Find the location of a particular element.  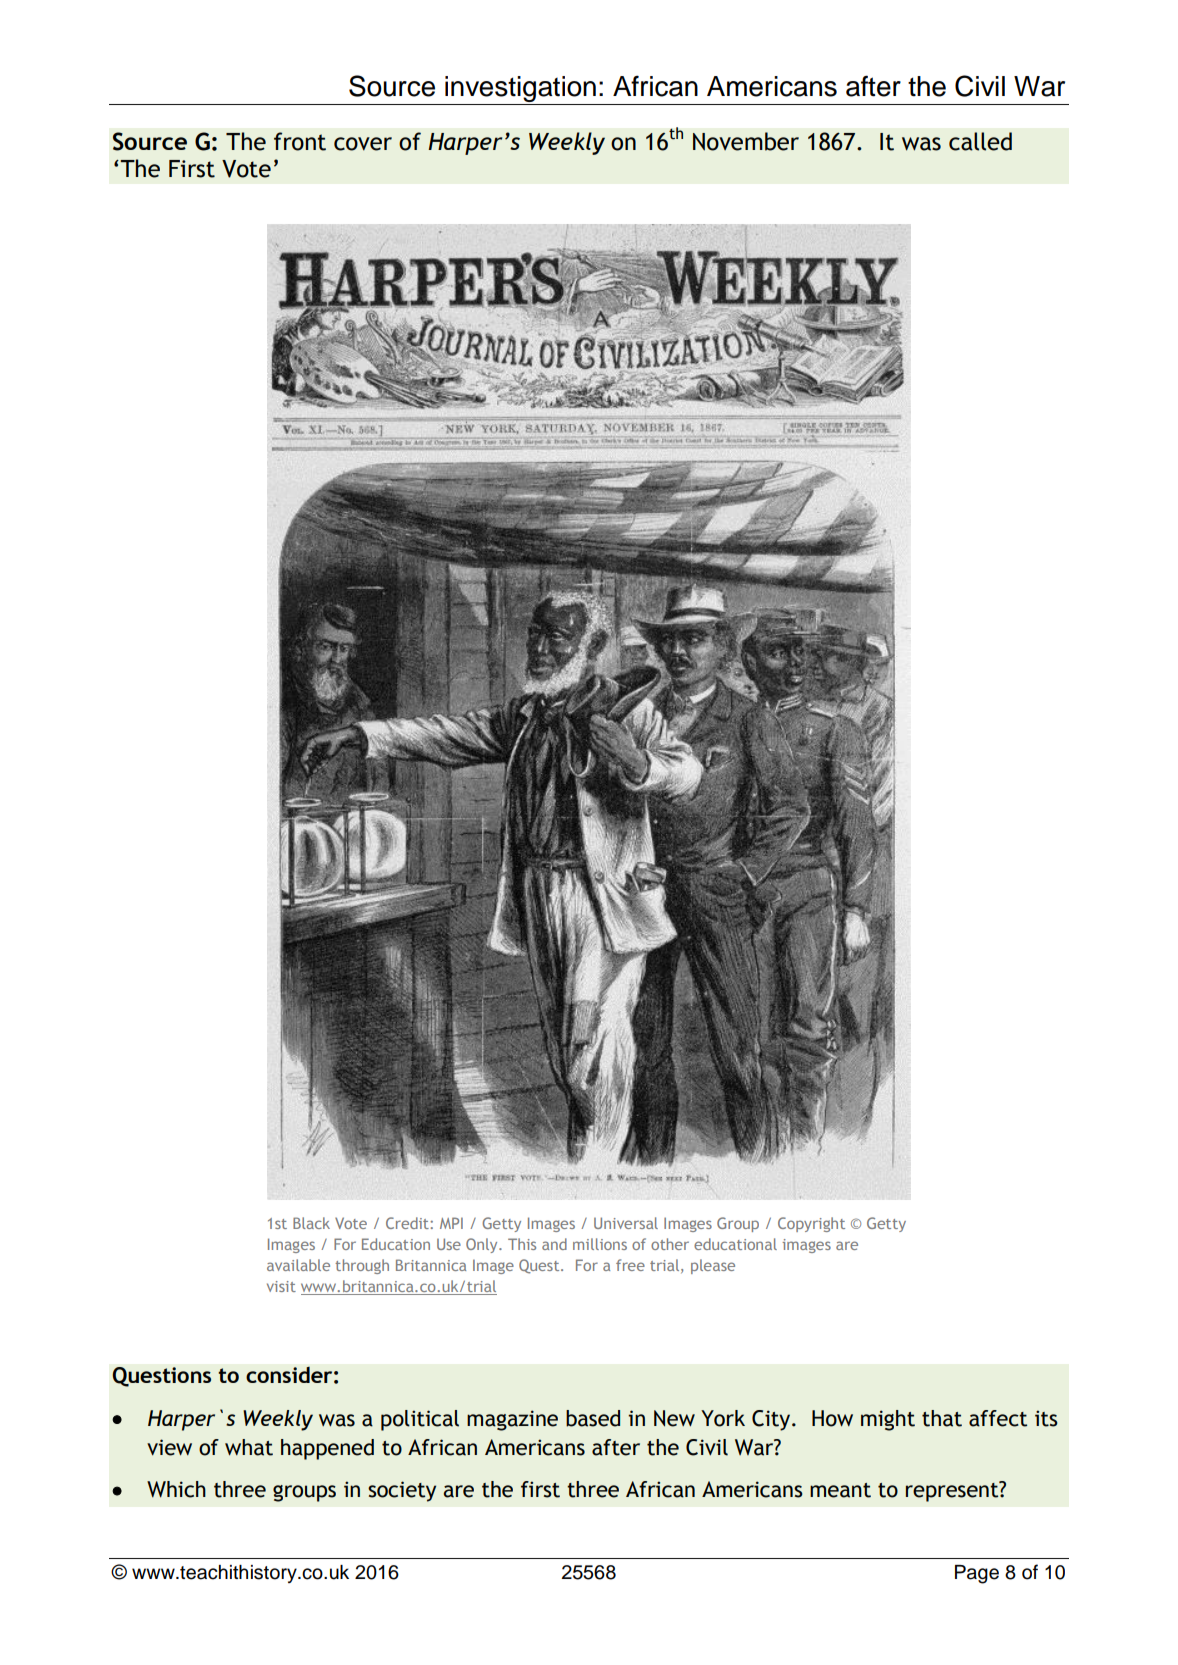

Copyright is located at coordinates (811, 1224).
